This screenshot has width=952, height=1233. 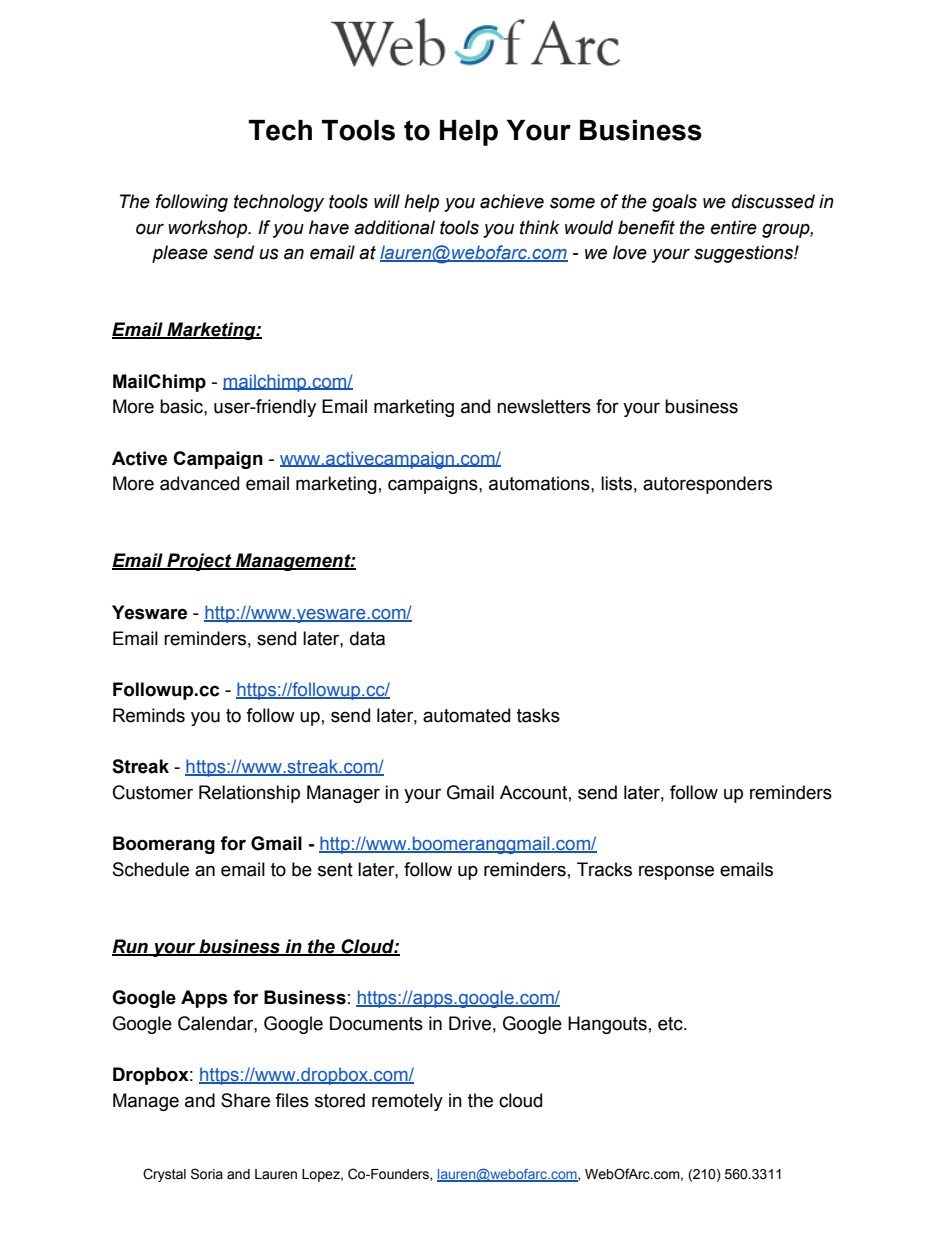 I want to click on Soria, so click(x=207, y=1174).
